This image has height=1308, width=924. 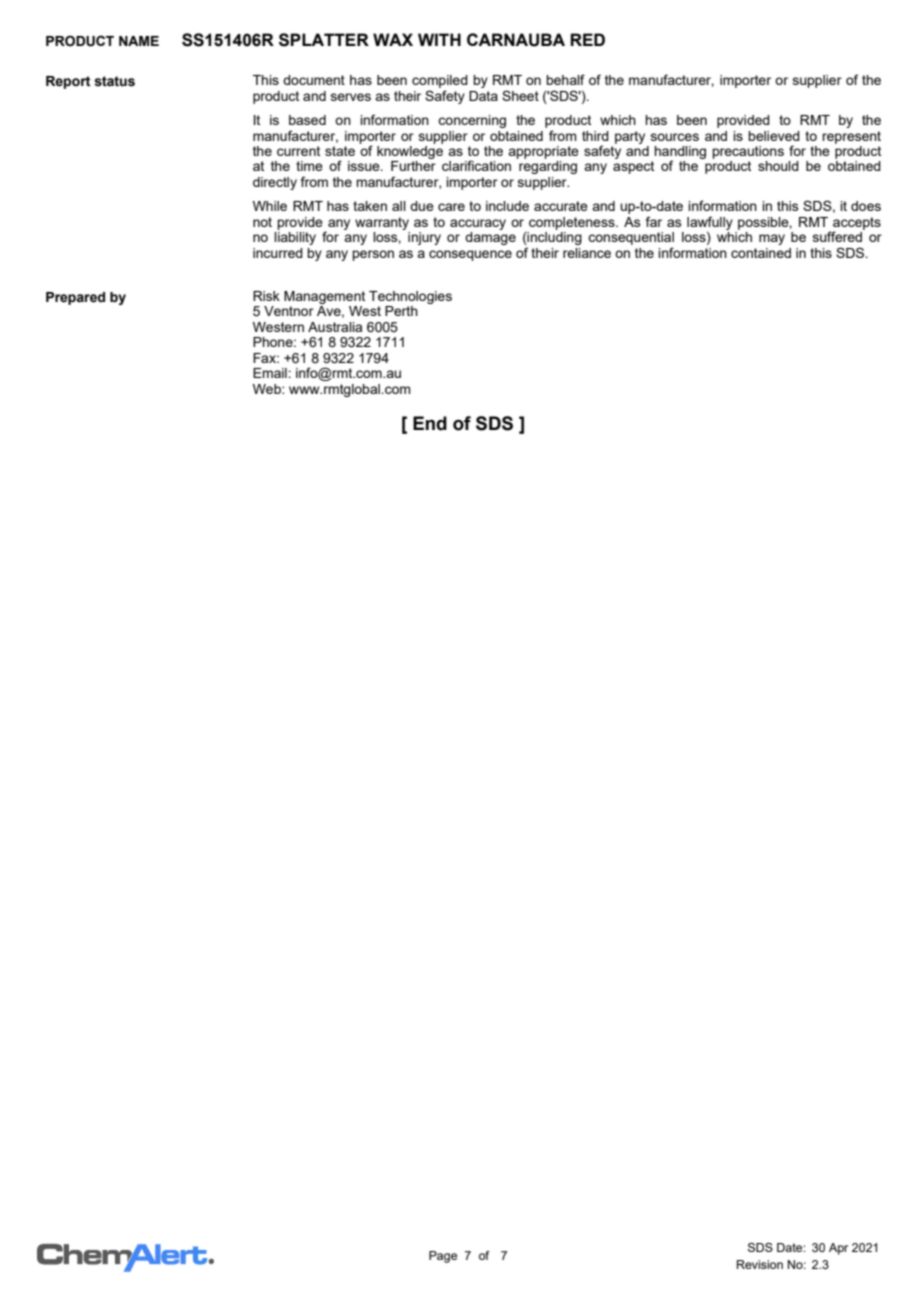 What do you see at coordinates (335, 327) in the image?
I see `Australia` at bounding box center [335, 327].
